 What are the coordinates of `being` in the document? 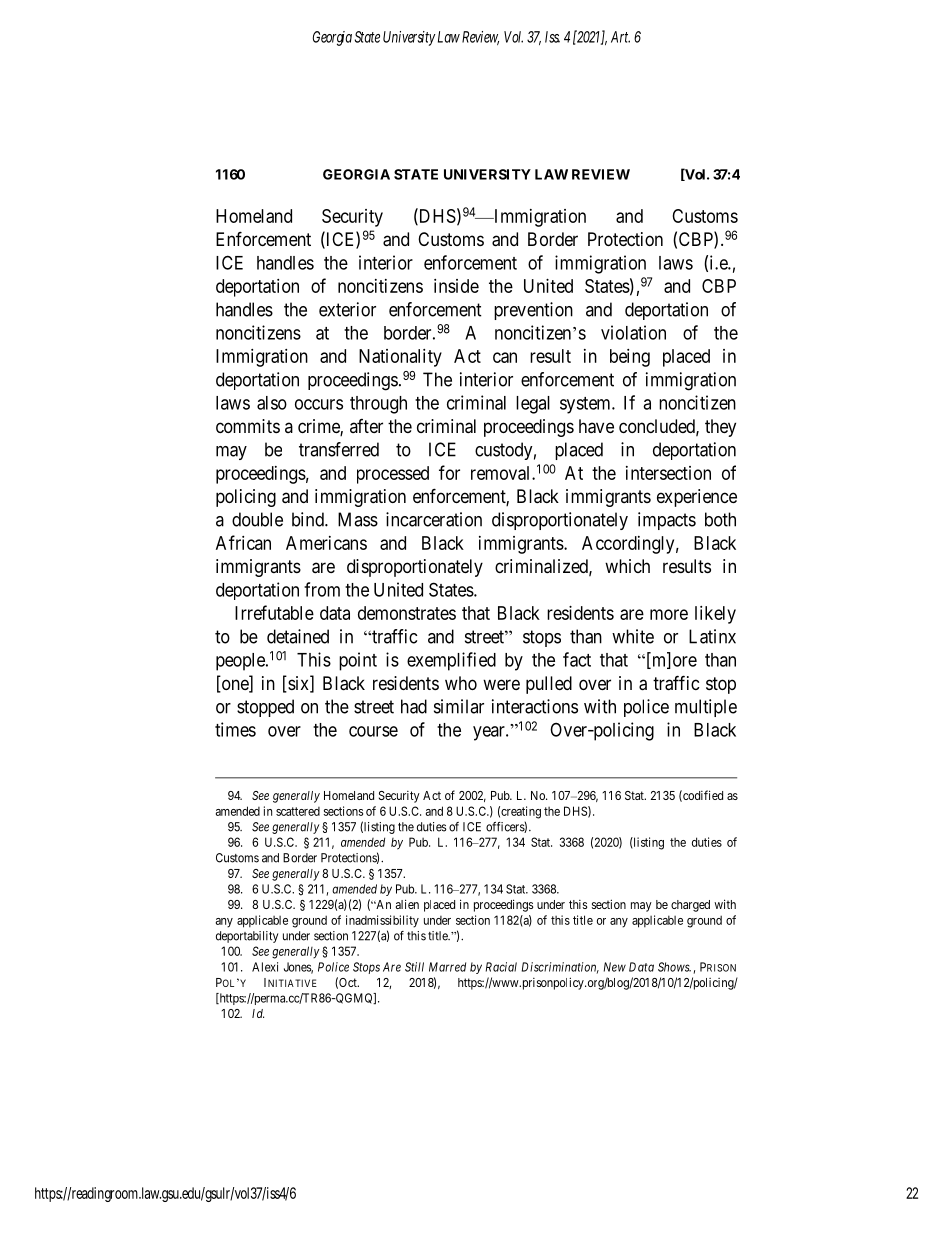 It's located at (630, 358).
